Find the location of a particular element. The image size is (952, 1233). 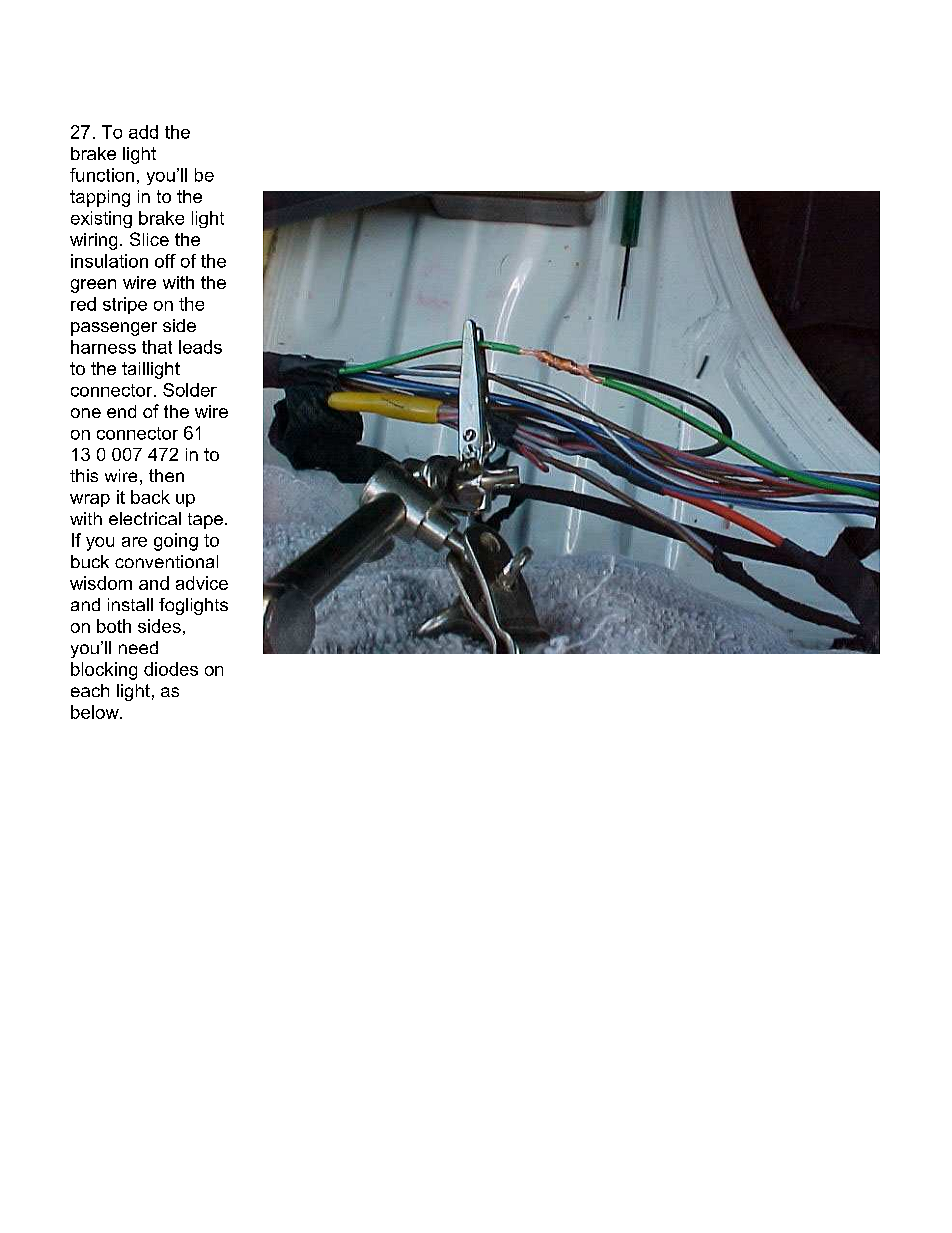

one is located at coordinates (86, 413).
